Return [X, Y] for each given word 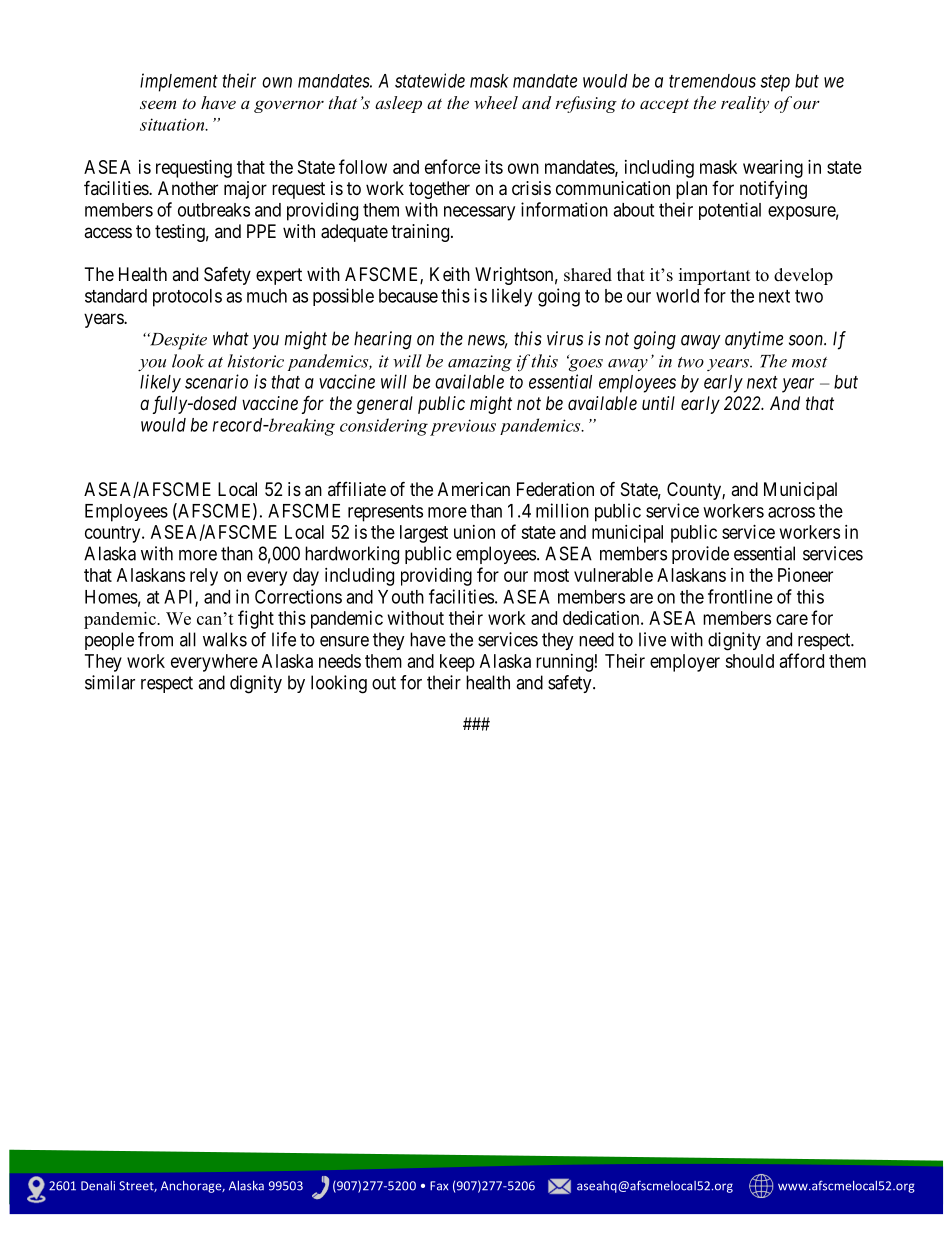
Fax [439, 1186]
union [474, 532]
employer [685, 663]
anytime [754, 340]
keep [457, 663]
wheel [496, 102]
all [188, 639]
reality [745, 104]
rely [204, 577]
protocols [187, 298]
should [749, 661]
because [408, 296]
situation [173, 124]
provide [700, 555]
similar [110, 682]
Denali [98, 1186]
